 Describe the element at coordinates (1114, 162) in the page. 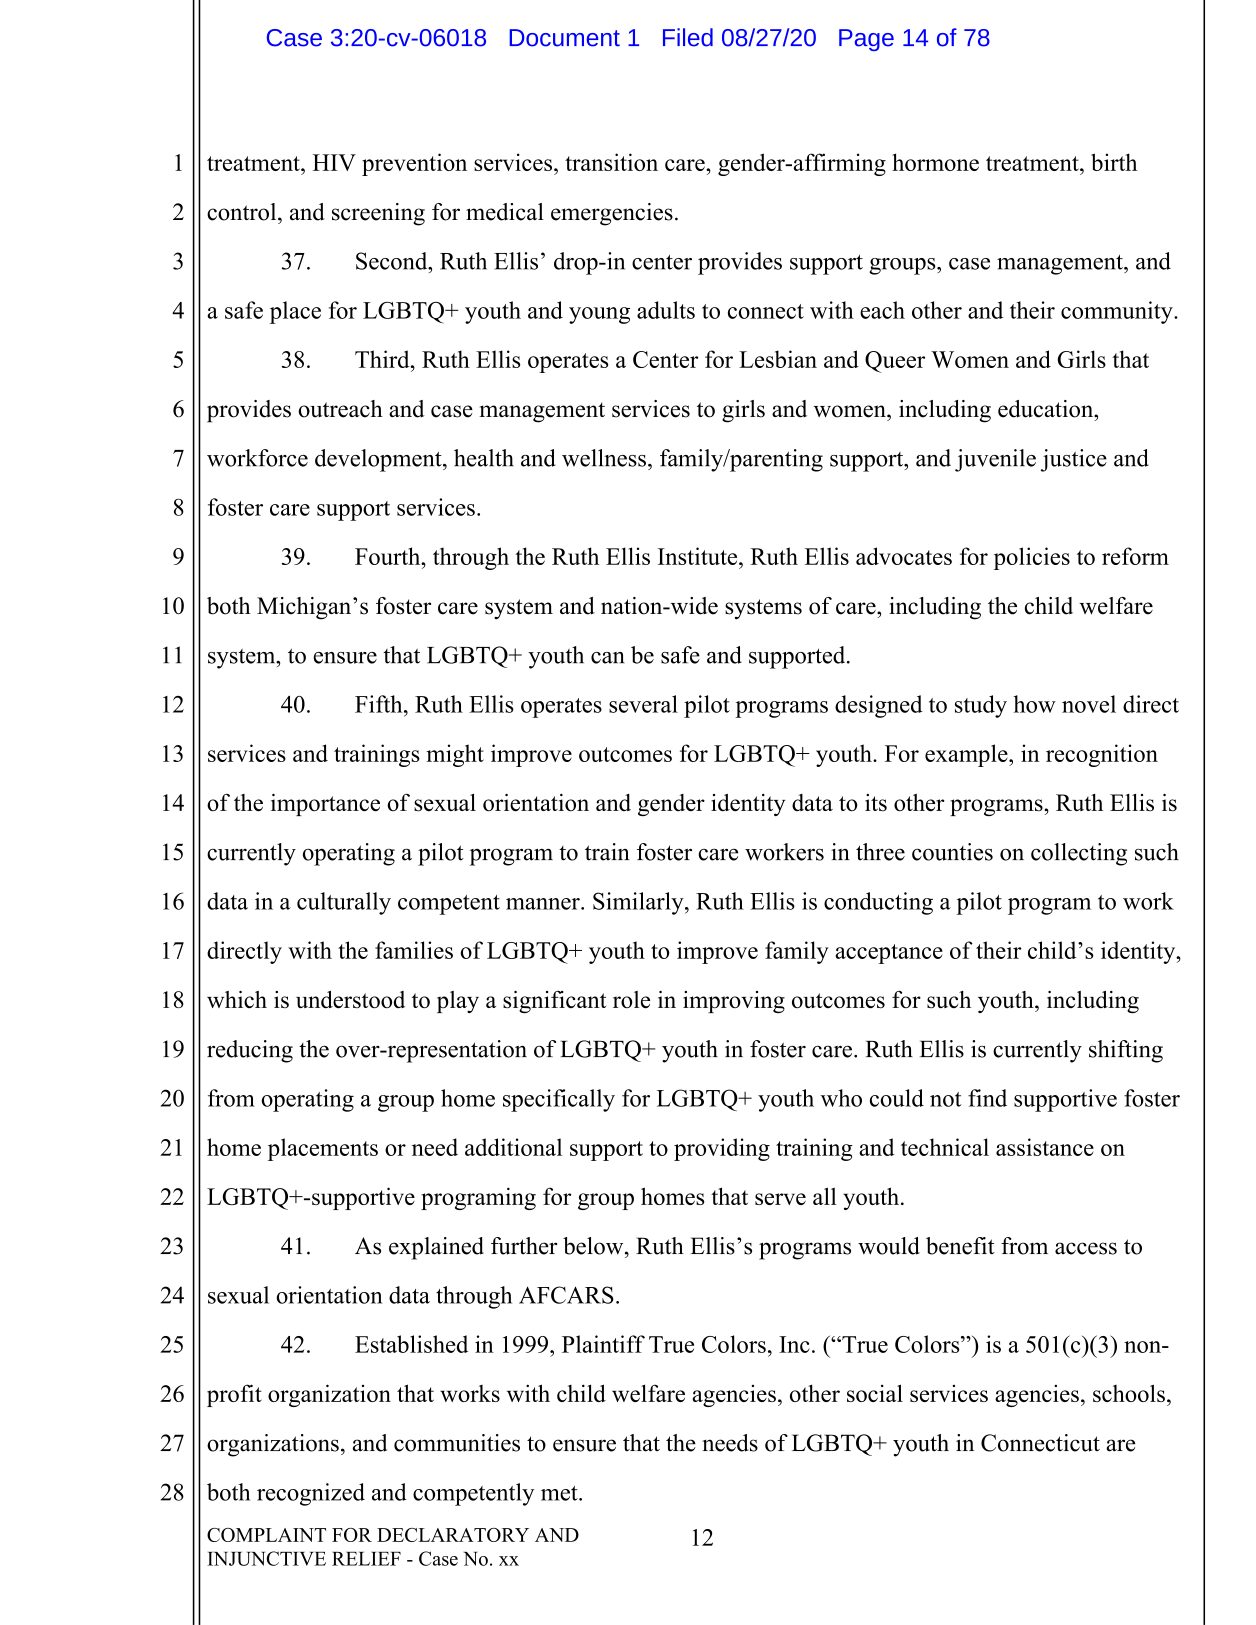

I see `birth` at that location.
